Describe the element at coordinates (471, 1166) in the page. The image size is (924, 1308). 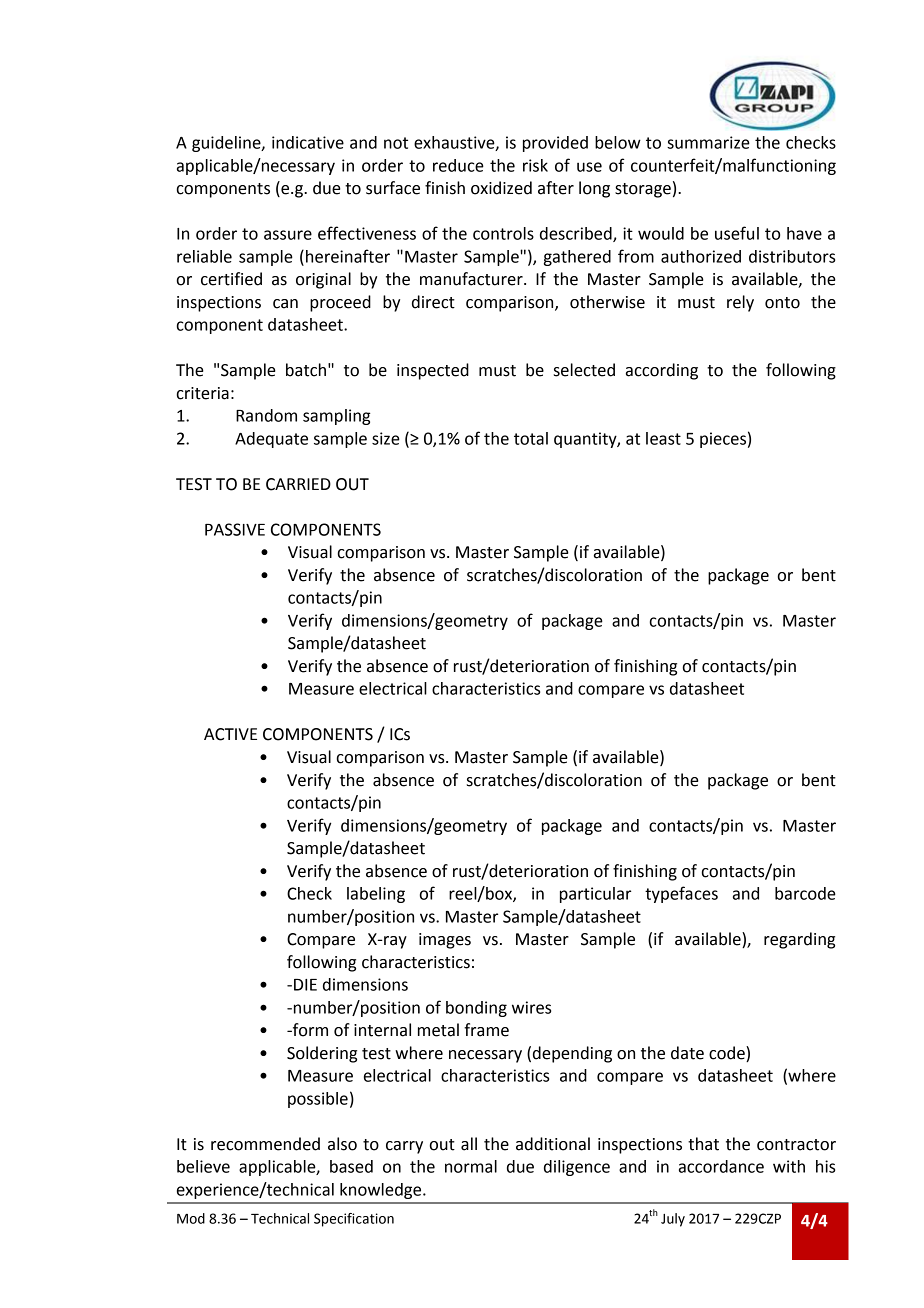
I see `normal` at that location.
